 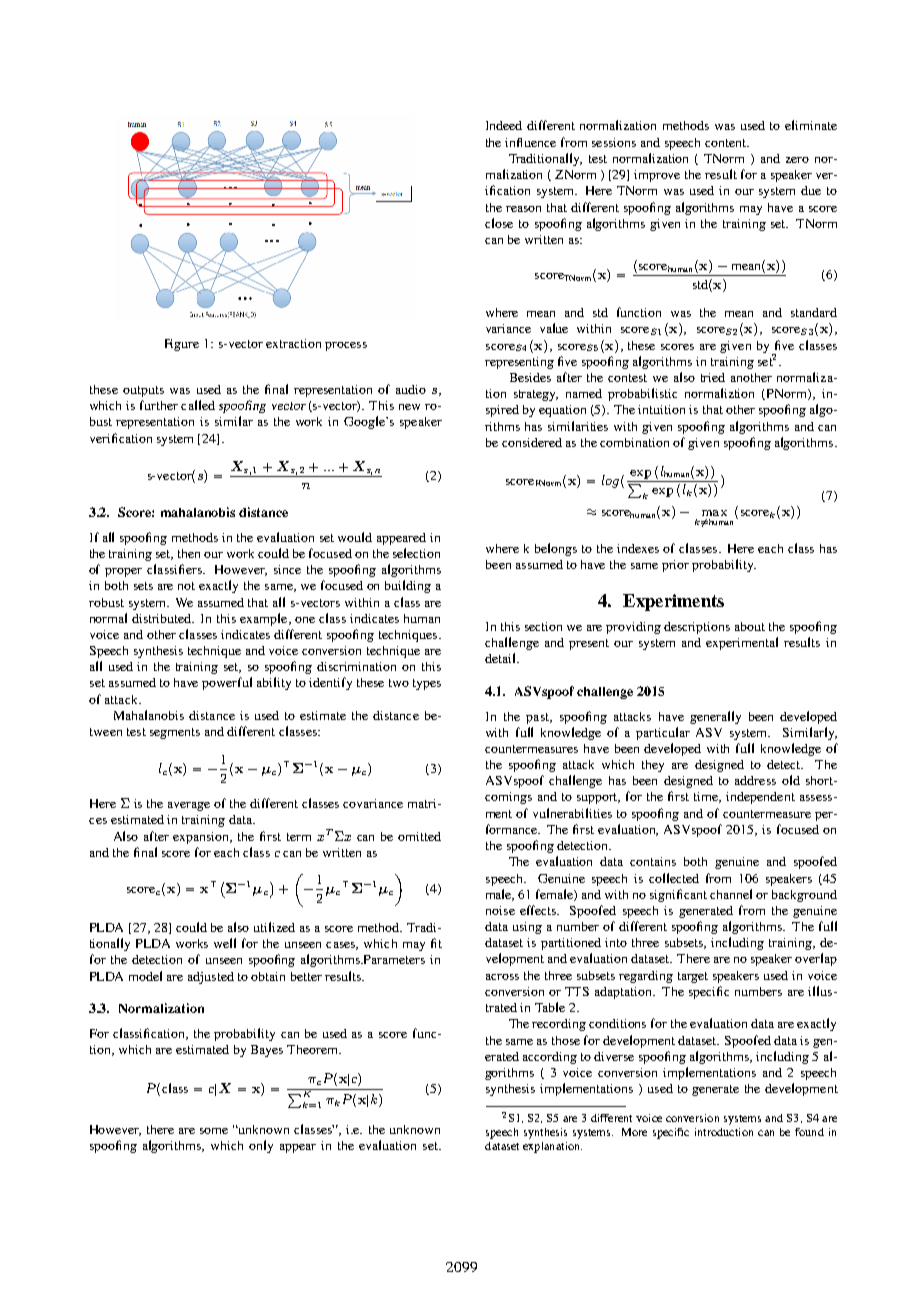 What do you see at coordinates (726, 143) in the document?
I see `content` at bounding box center [726, 143].
